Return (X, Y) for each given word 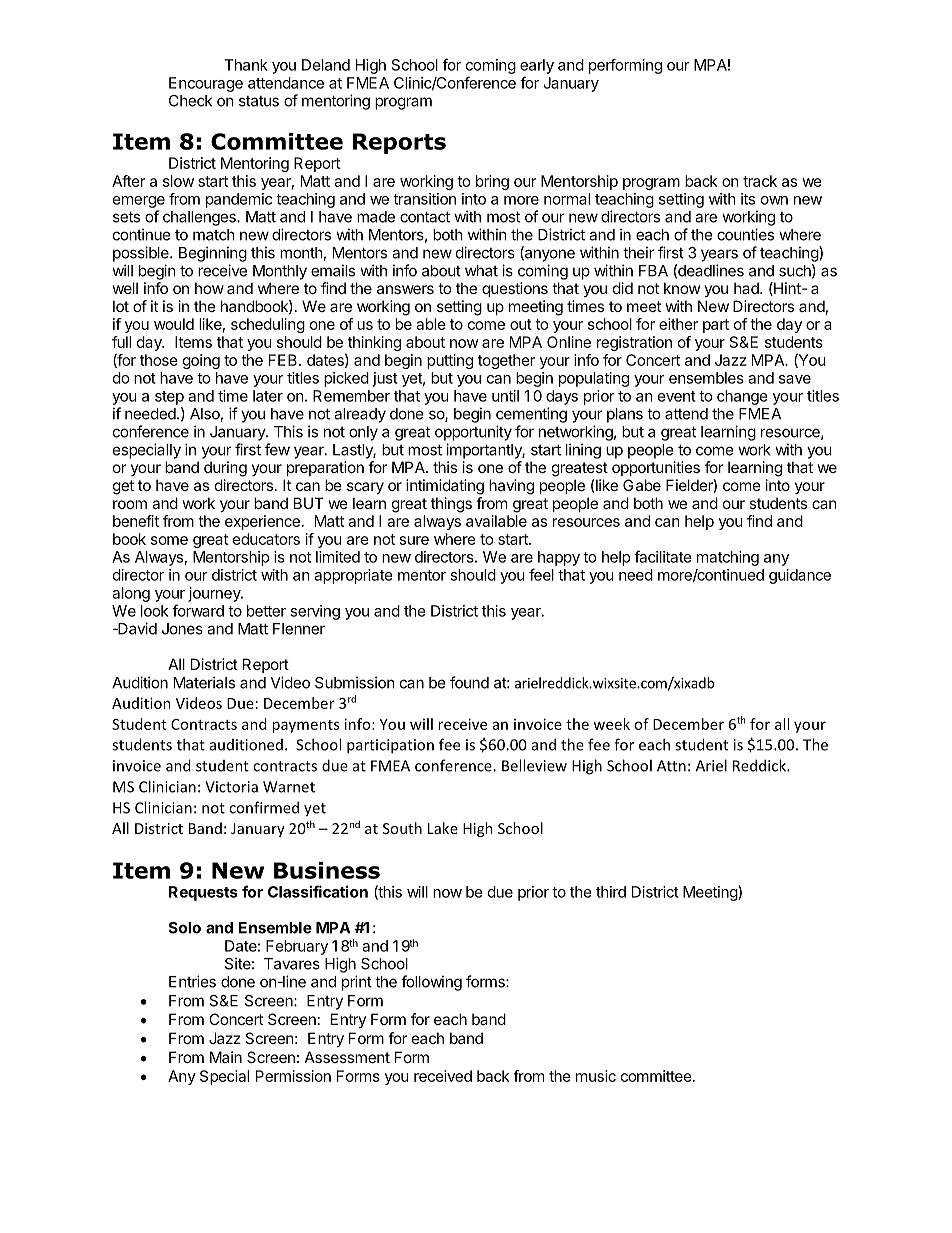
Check (190, 101)
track (760, 181)
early (537, 66)
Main (226, 1057)
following (431, 983)
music (596, 1076)
